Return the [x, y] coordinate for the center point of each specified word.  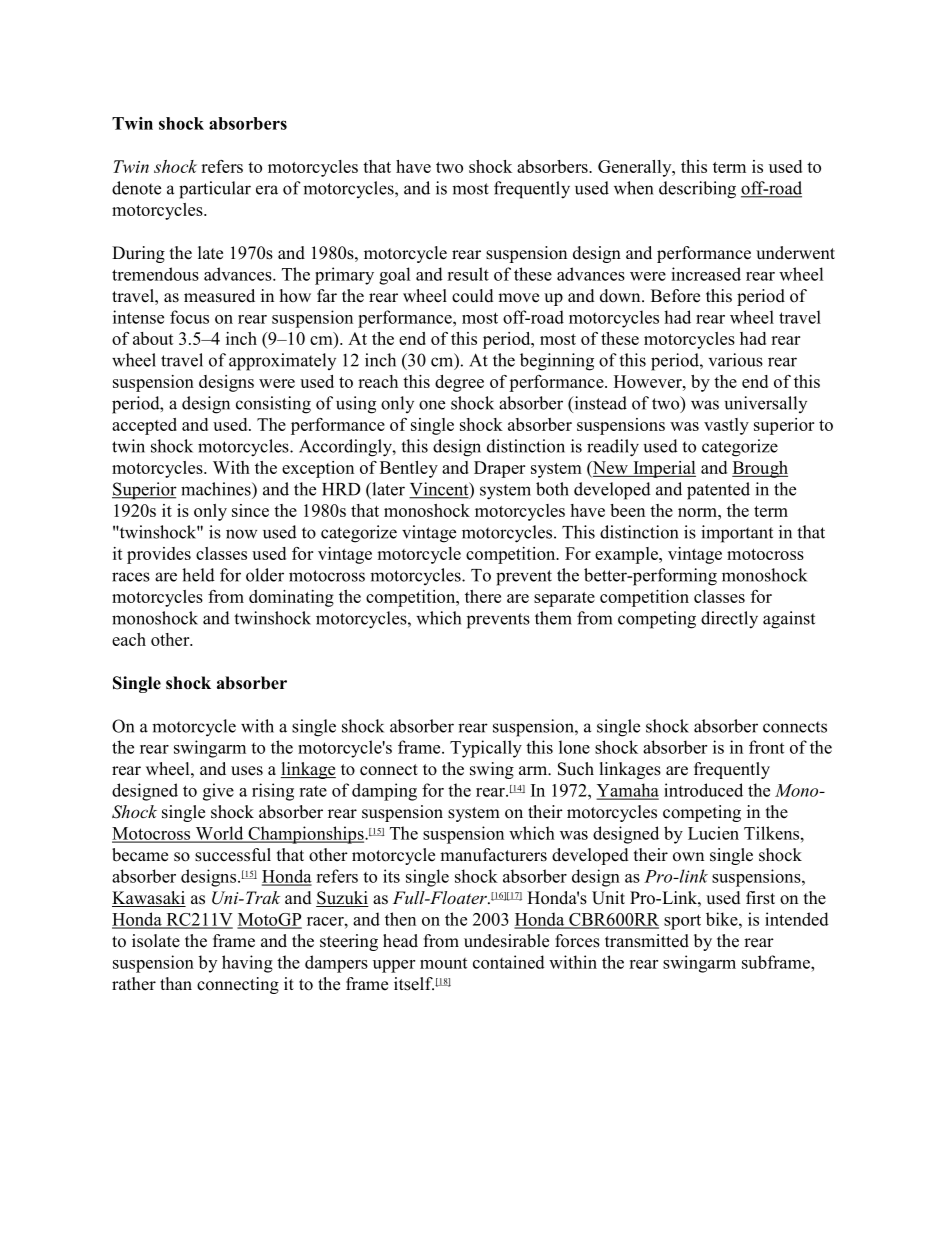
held [198, 575]
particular [215, 190]
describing [697, 190]
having [247, 964]
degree [459, 383]
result [468, 274]
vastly [726, 426]
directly [729, 620]
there [483, 596]
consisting [273, 405]
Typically [486, 749]
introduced [703, 790]
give [218, 792]
